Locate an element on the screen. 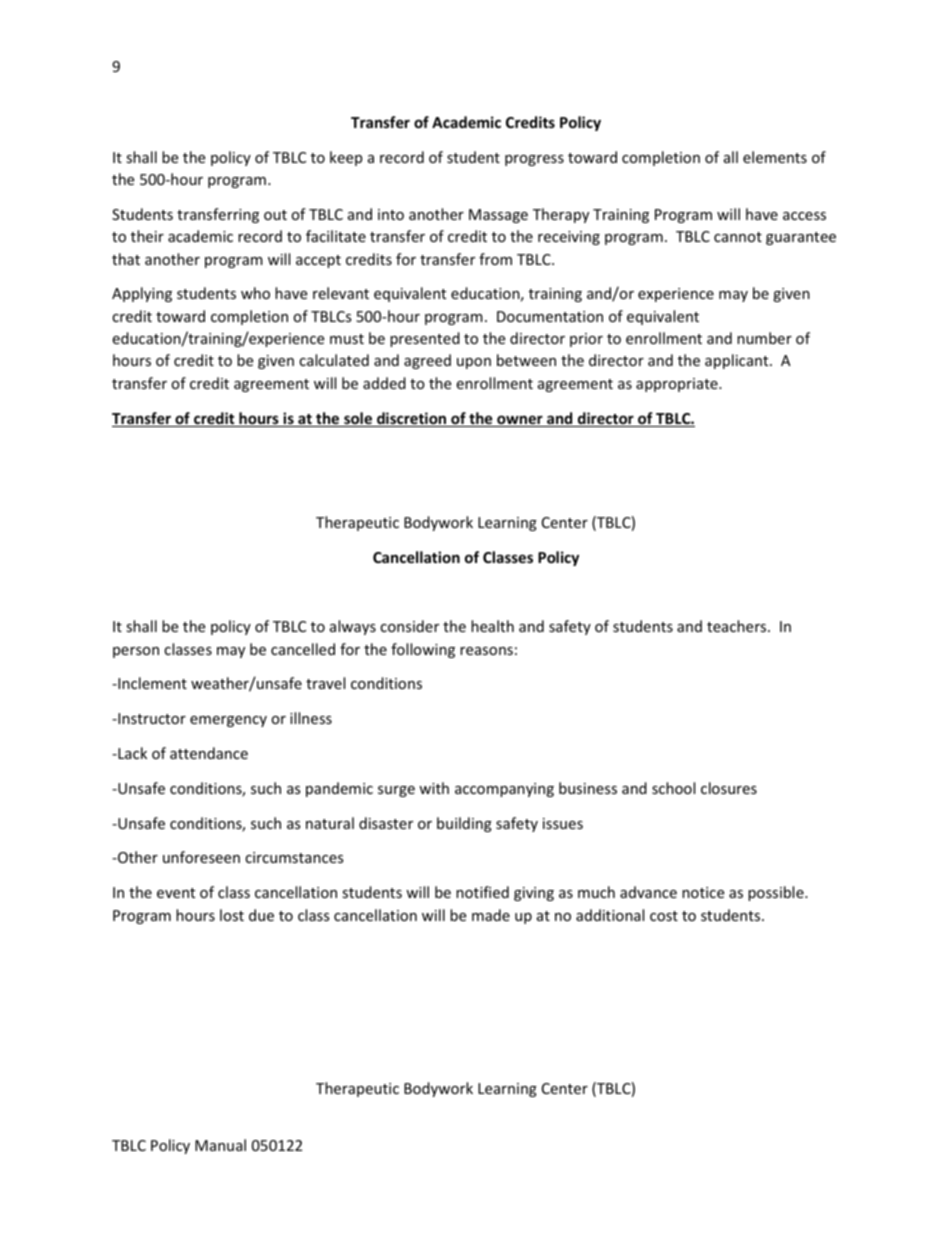  out is located at coordinates (275, 215).
